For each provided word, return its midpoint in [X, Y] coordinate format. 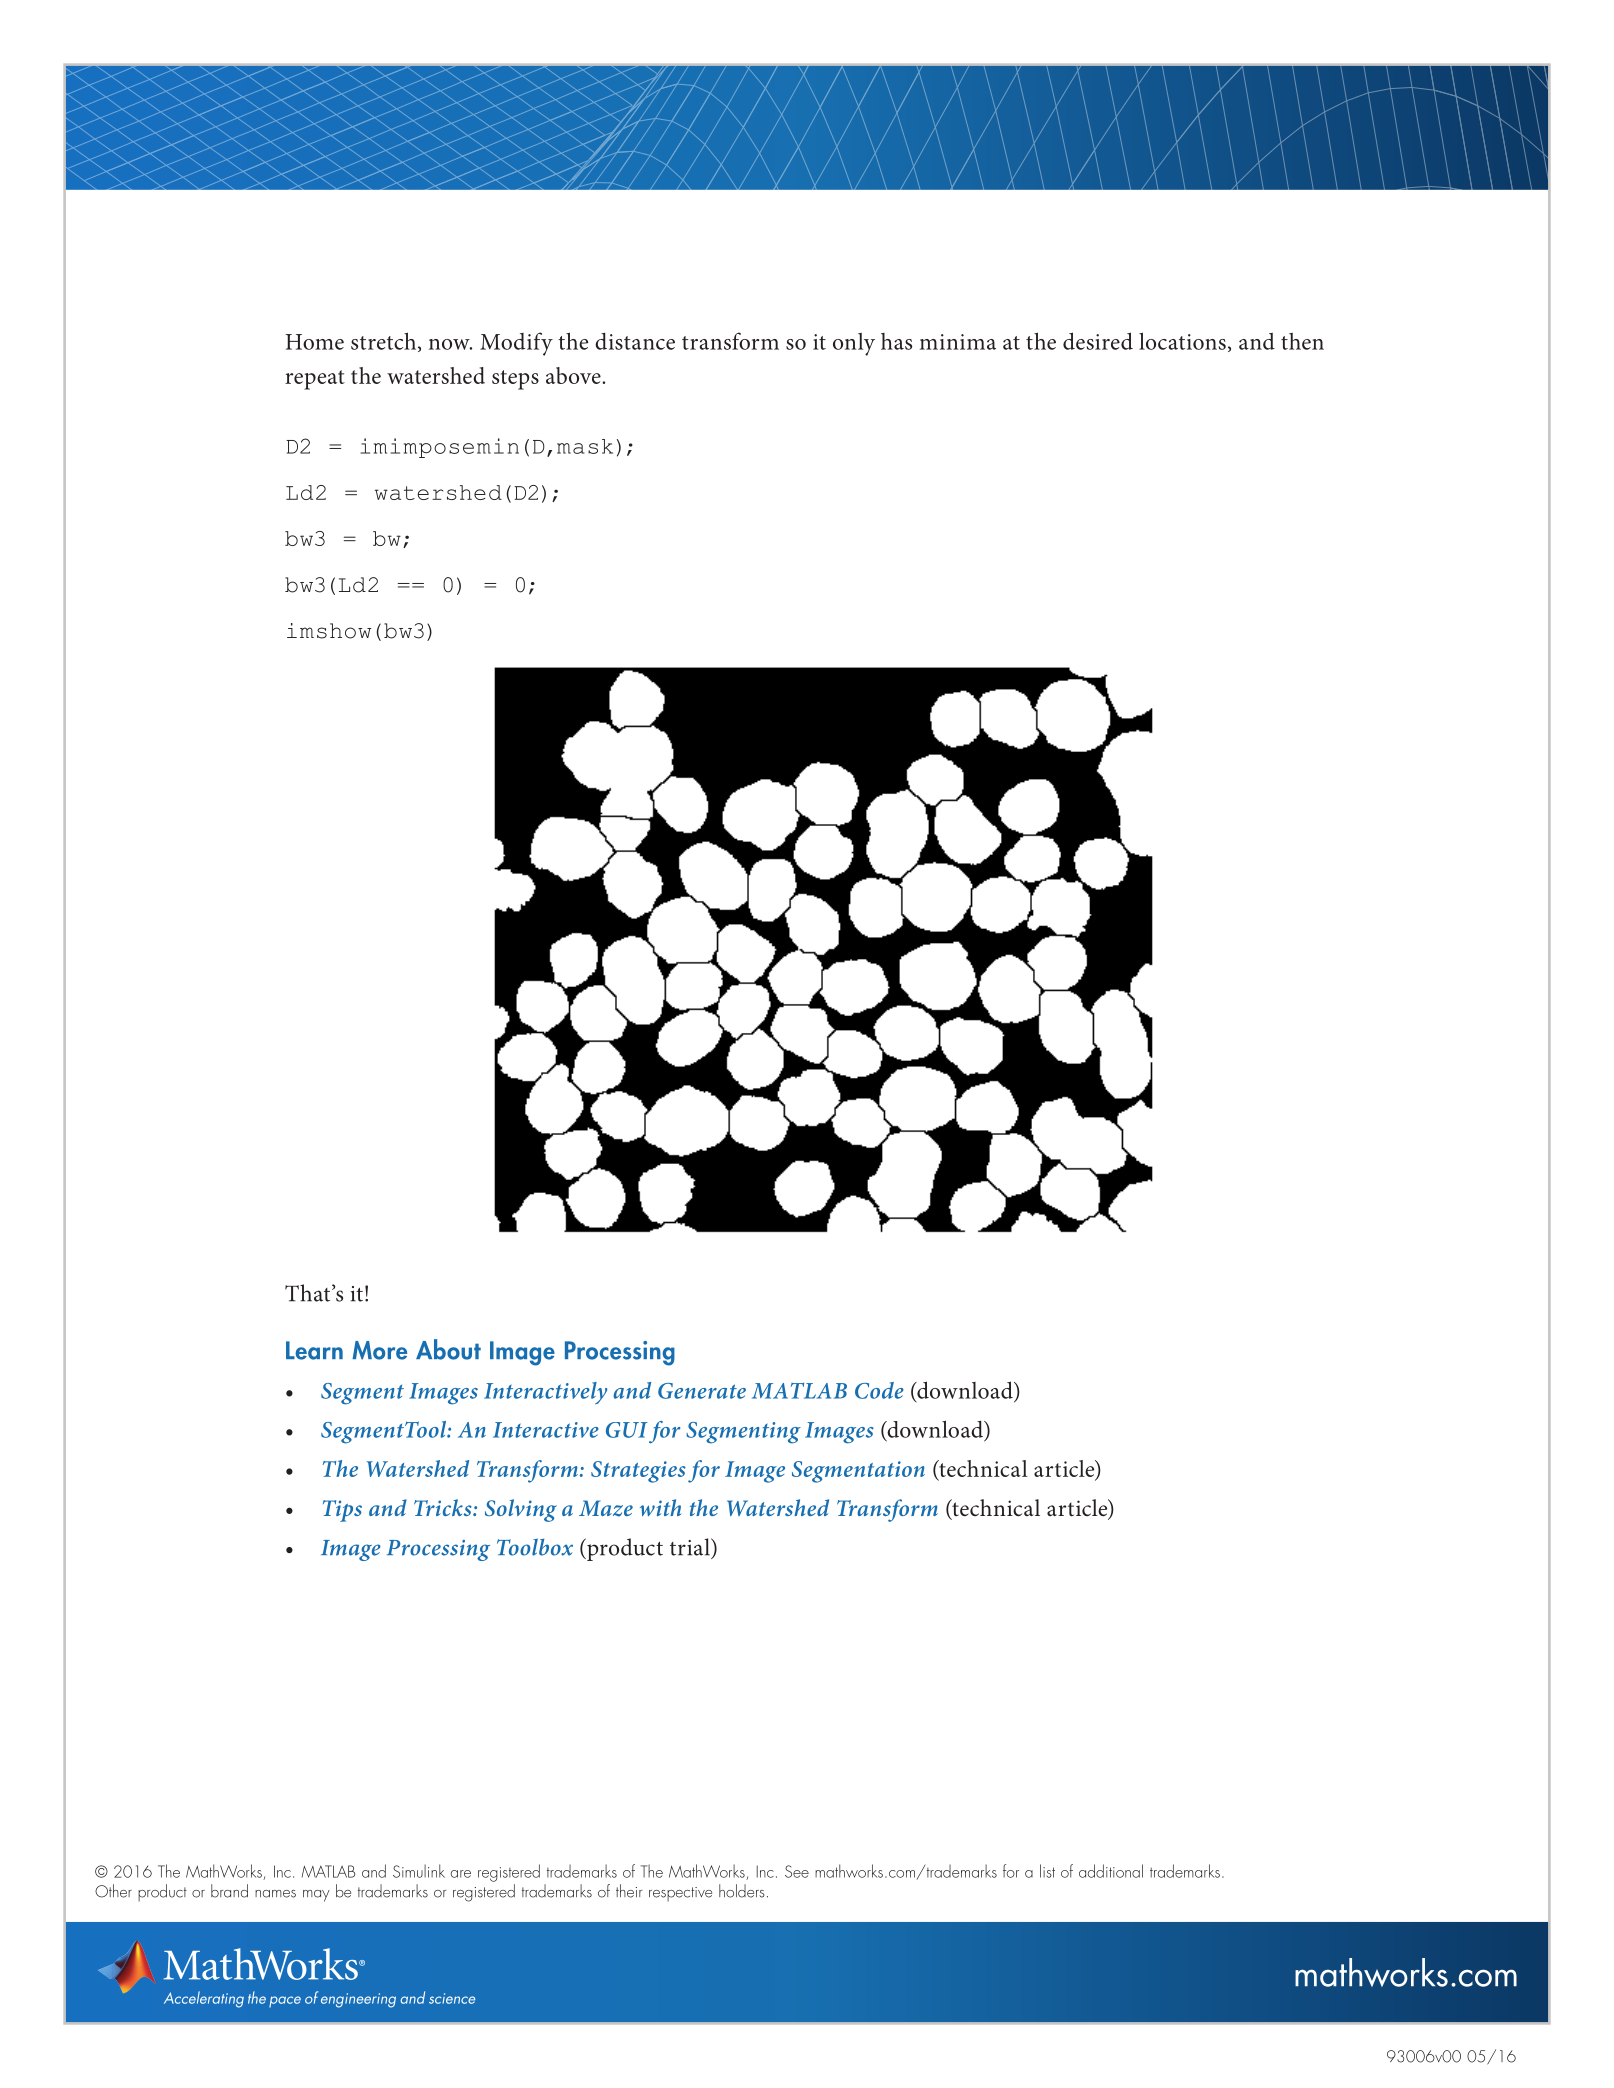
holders [742, 1891]
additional [1111, 1871]
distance [635, 341]
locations [1182, 341]
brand [229, 1891]
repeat [315, 380]
